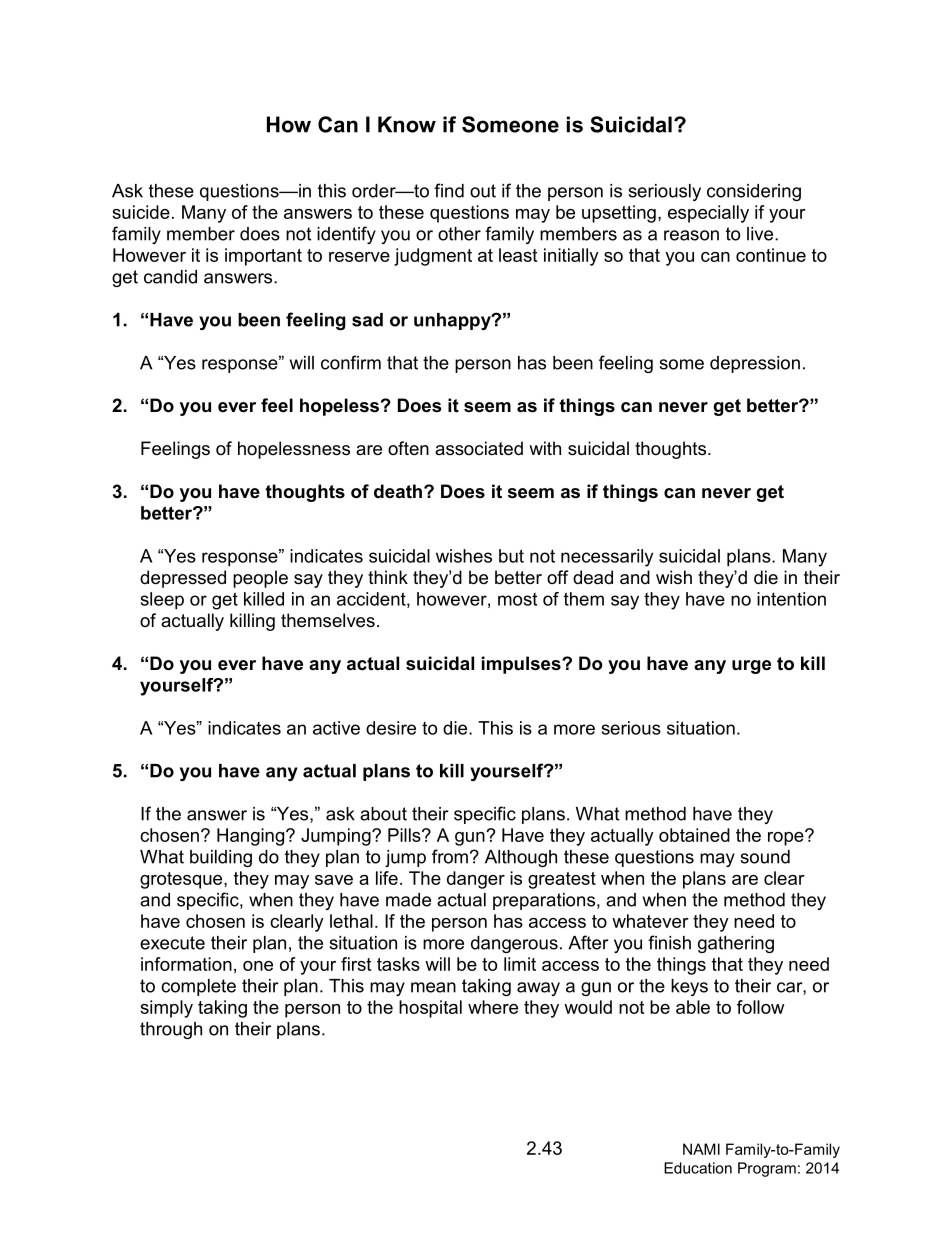 The image size is (952, 1233). What do you see at coordinates (754, 192) in the screenshot?
I see `considering` at bounding box center [754, 192].
